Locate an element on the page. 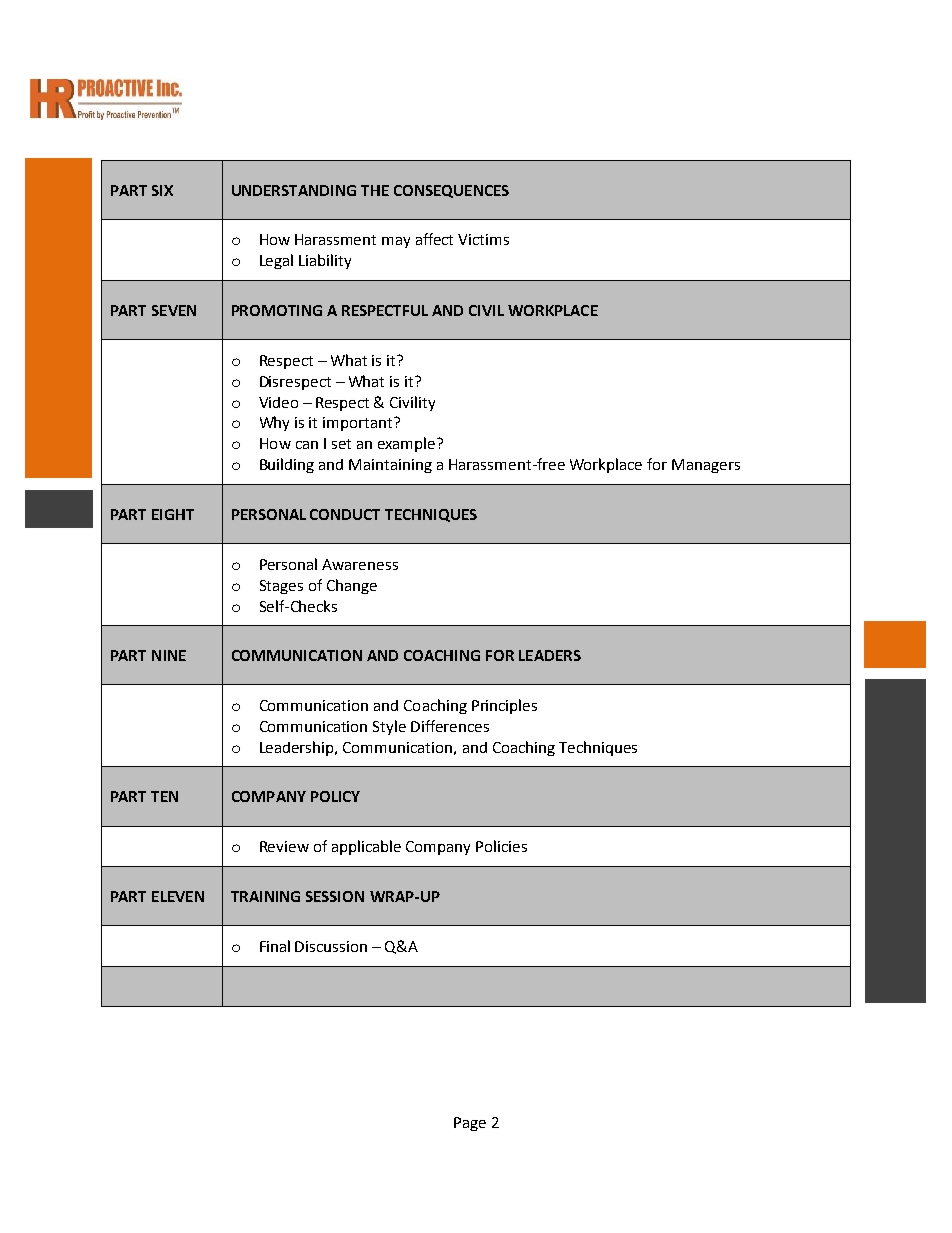 Image resolution: width=952 pixels, height=1233 pixels. Managers is located at coordinates (706, 466).
